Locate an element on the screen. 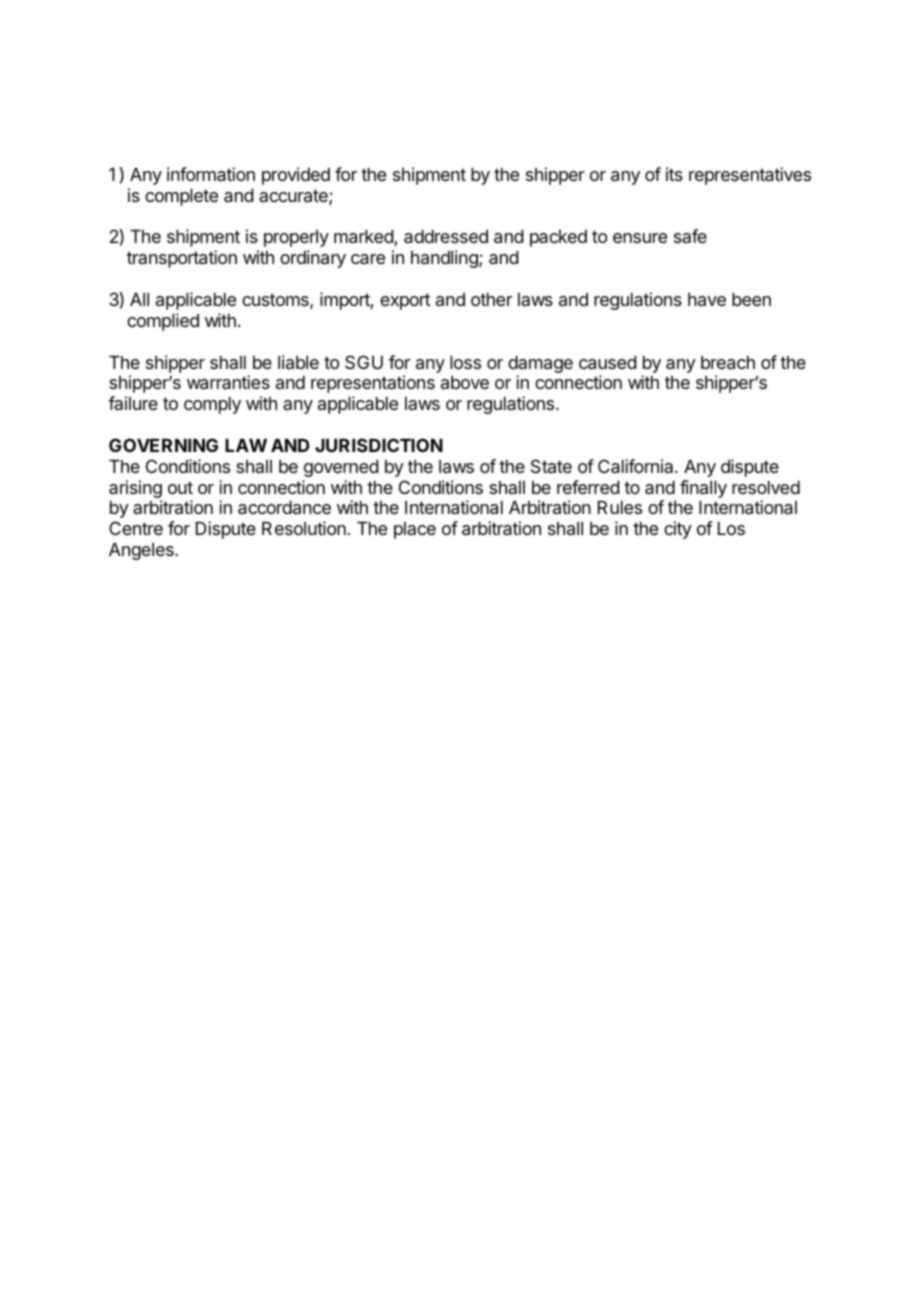 This screenshot has width=924, height=1308. its is located at coordinates (674, 174).
